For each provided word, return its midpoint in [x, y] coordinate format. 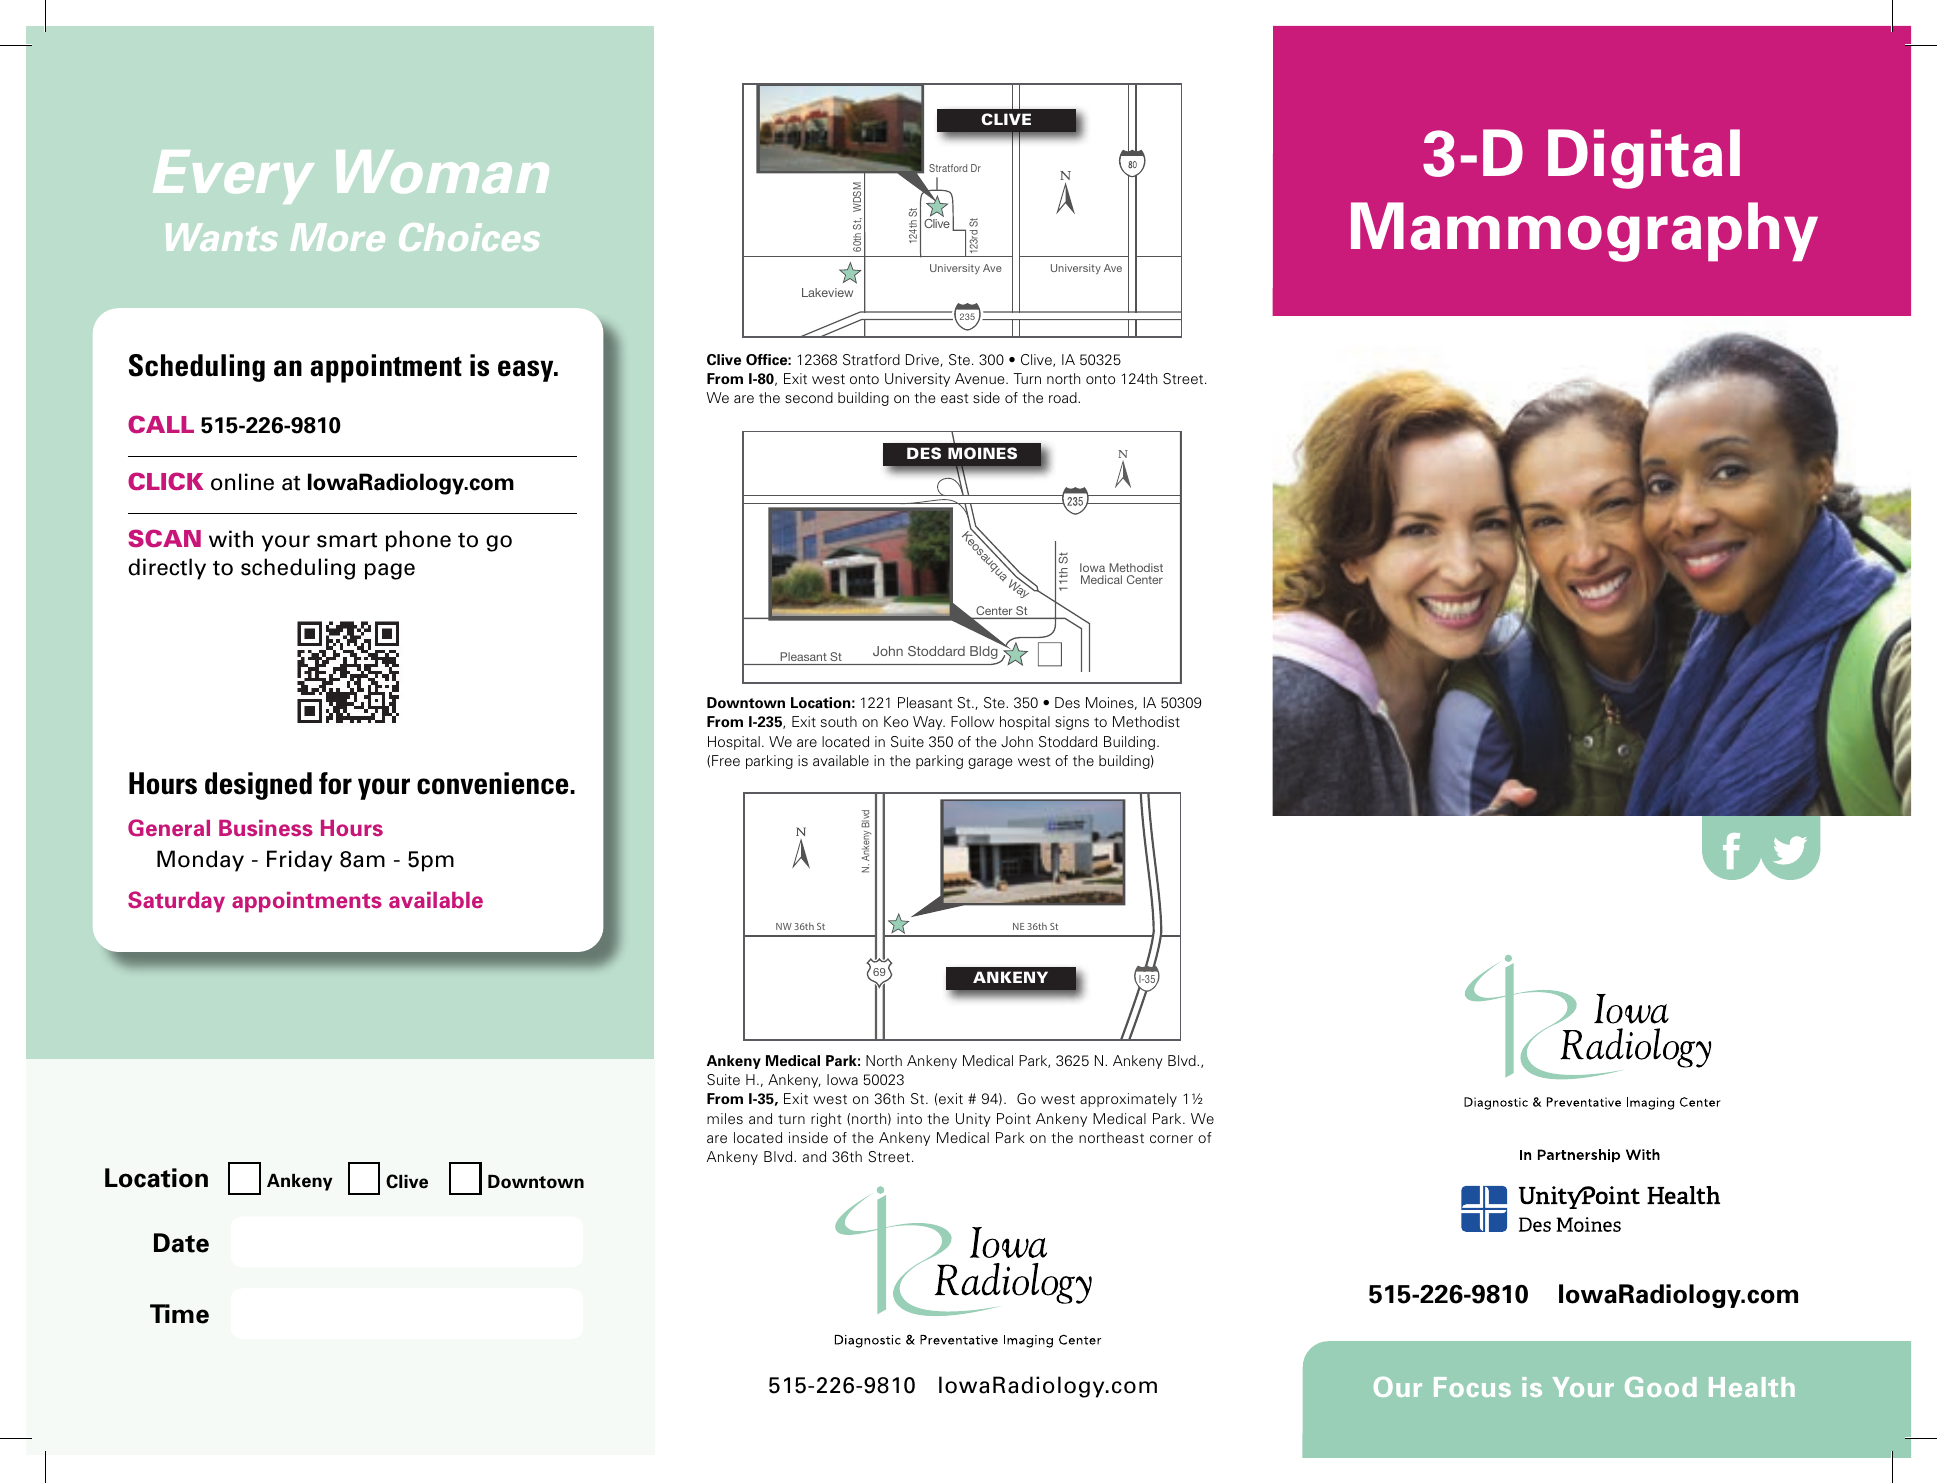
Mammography [1584, 232]
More [337, 237]
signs [1072, 723]
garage [990, 763]
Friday [299, 861]
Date [181, 1243]
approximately [1128, 1100]
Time [179, 1314]
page [390, 571]
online [242, 482]
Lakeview [827, 292]
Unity [973, 1120]
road [1064, 397]
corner [1171, 1139]
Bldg [984, 652]
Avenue [981, 378]
